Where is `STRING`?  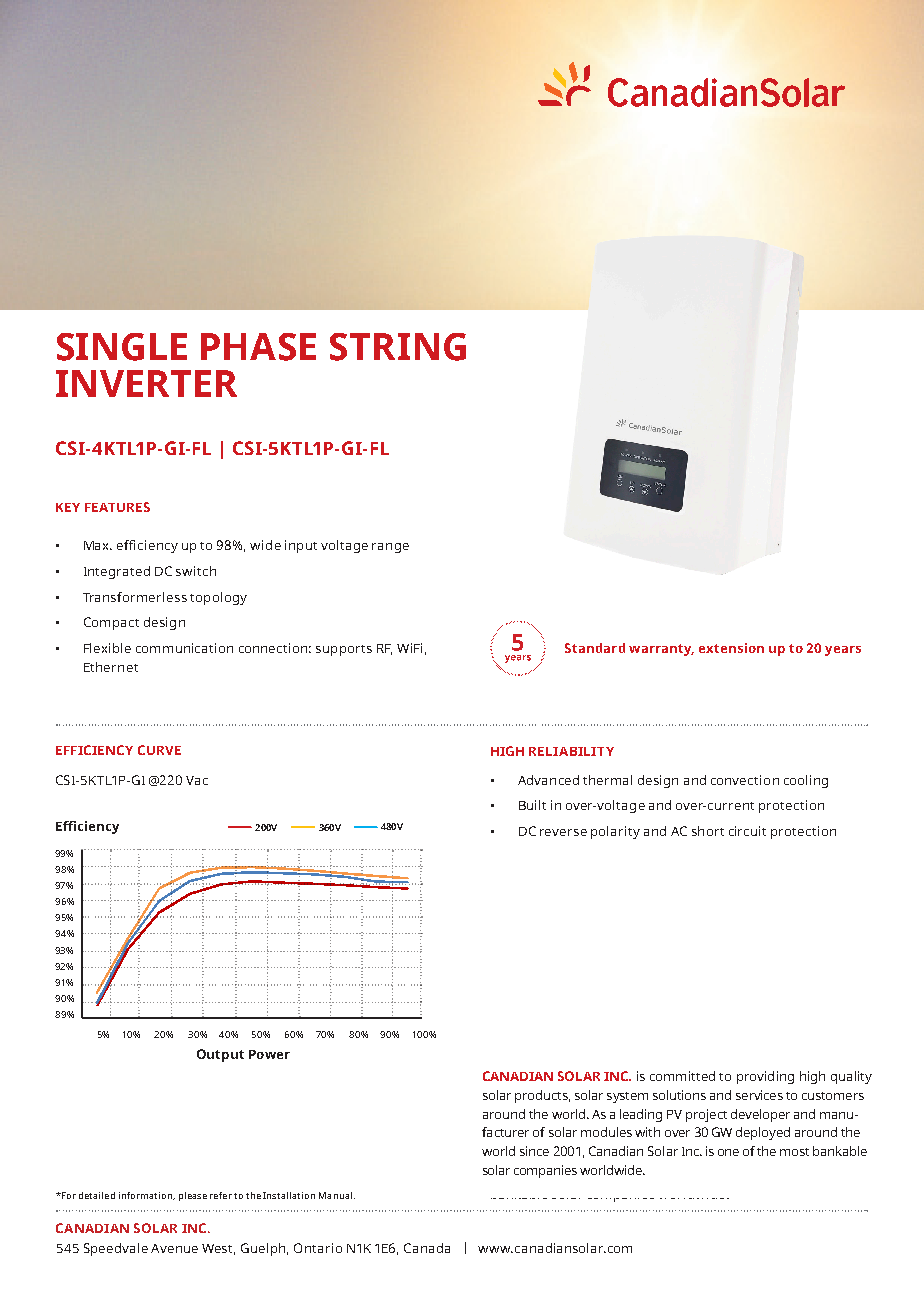
STRING is located at coordinates (398, 347).
